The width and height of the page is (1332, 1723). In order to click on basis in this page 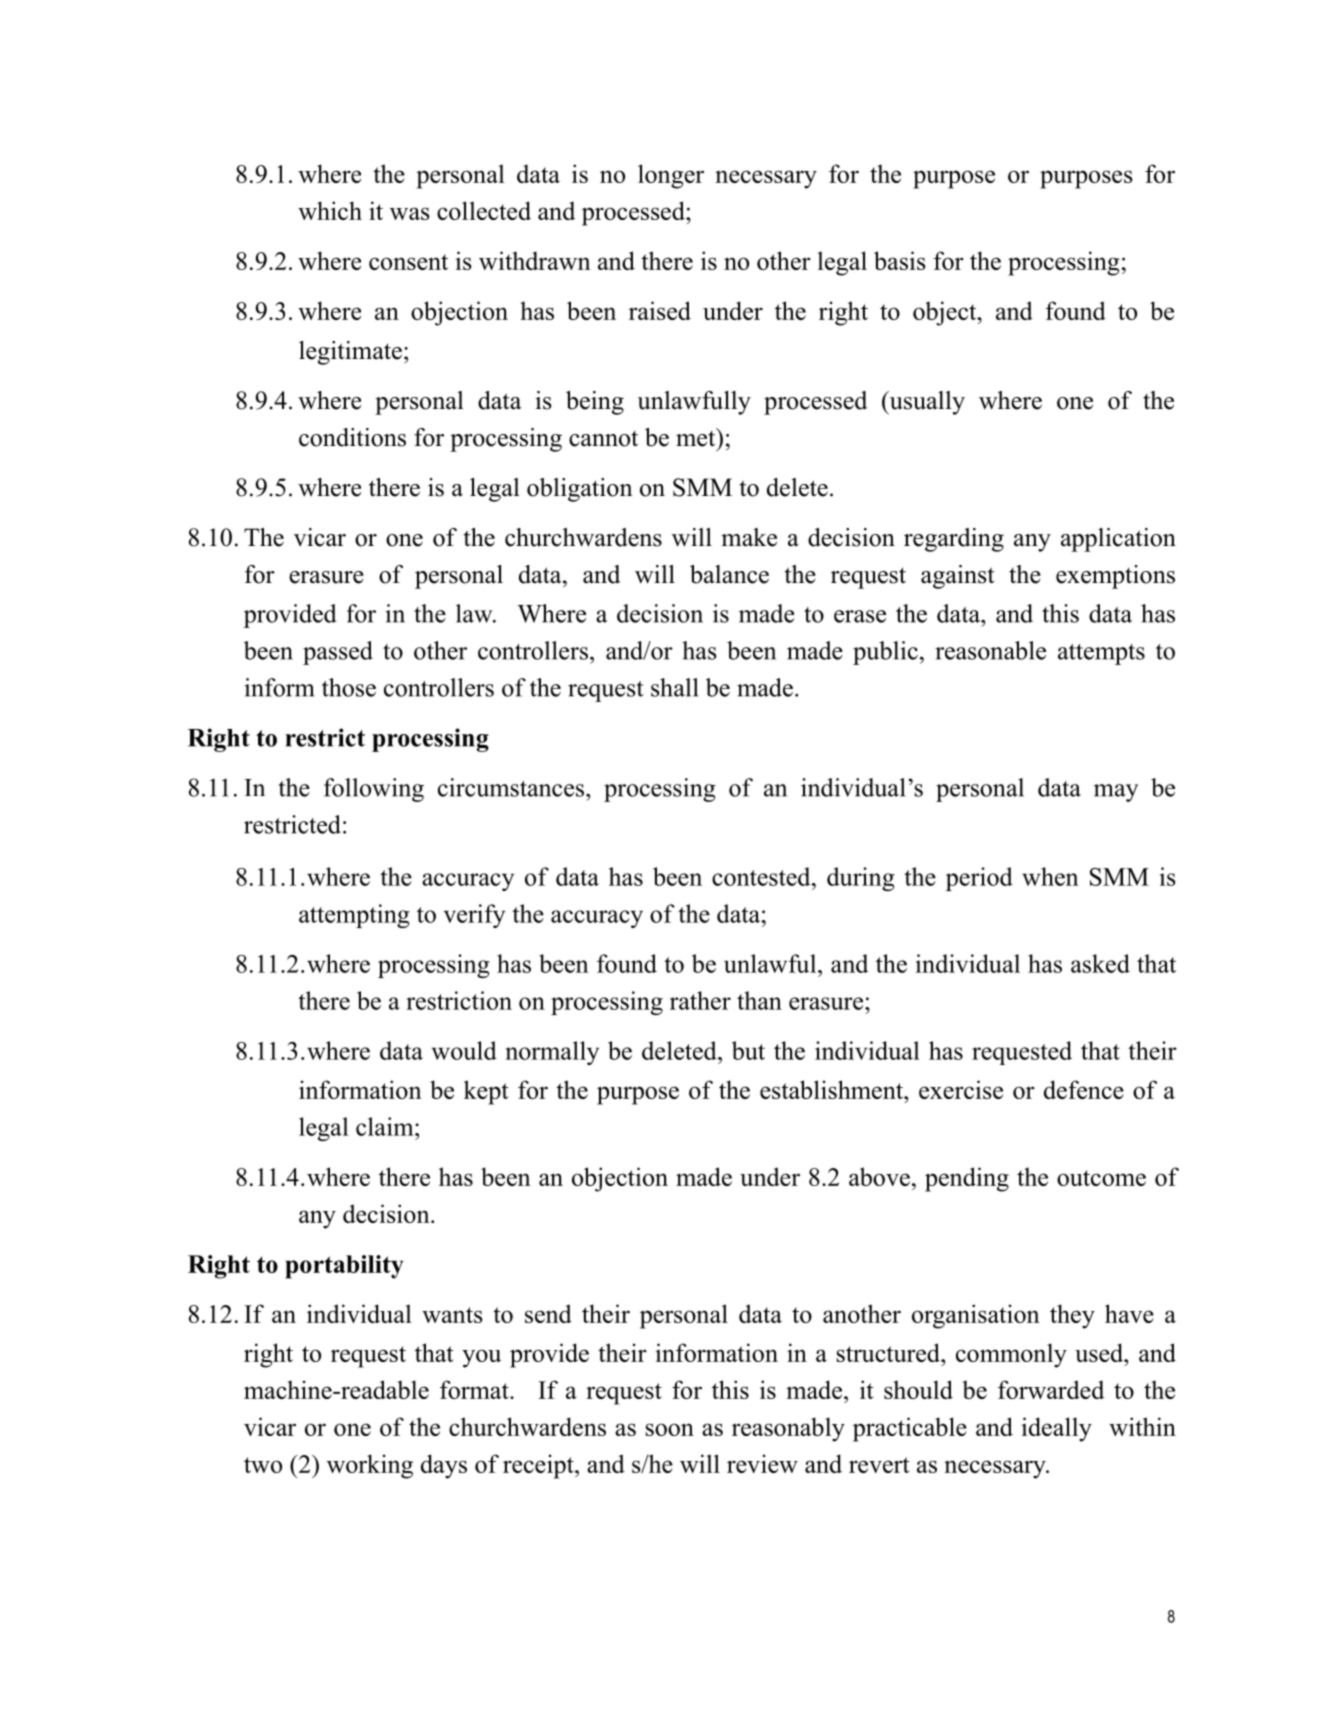, I will do `click(900, 260)`.
